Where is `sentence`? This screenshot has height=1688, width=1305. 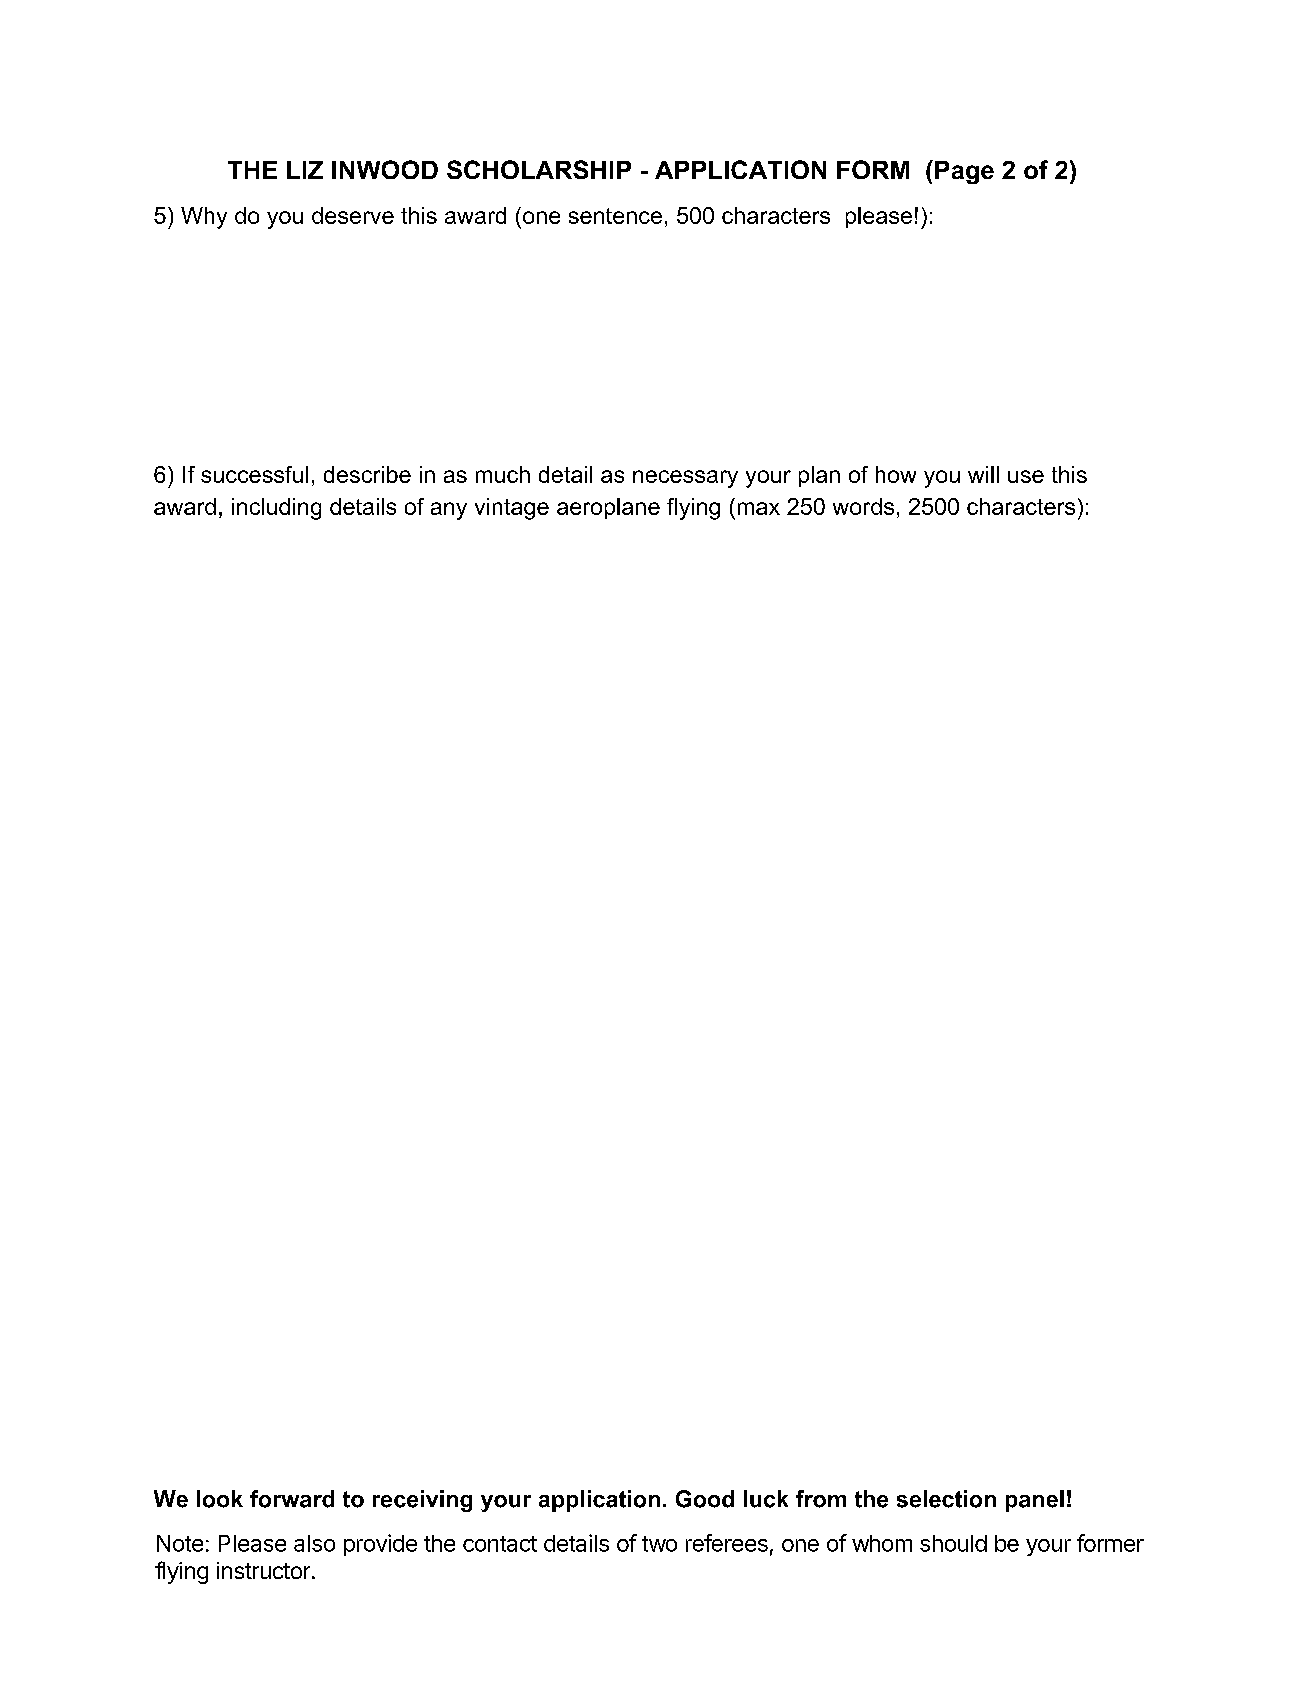 sentence is located at coordinates (615, 216).
